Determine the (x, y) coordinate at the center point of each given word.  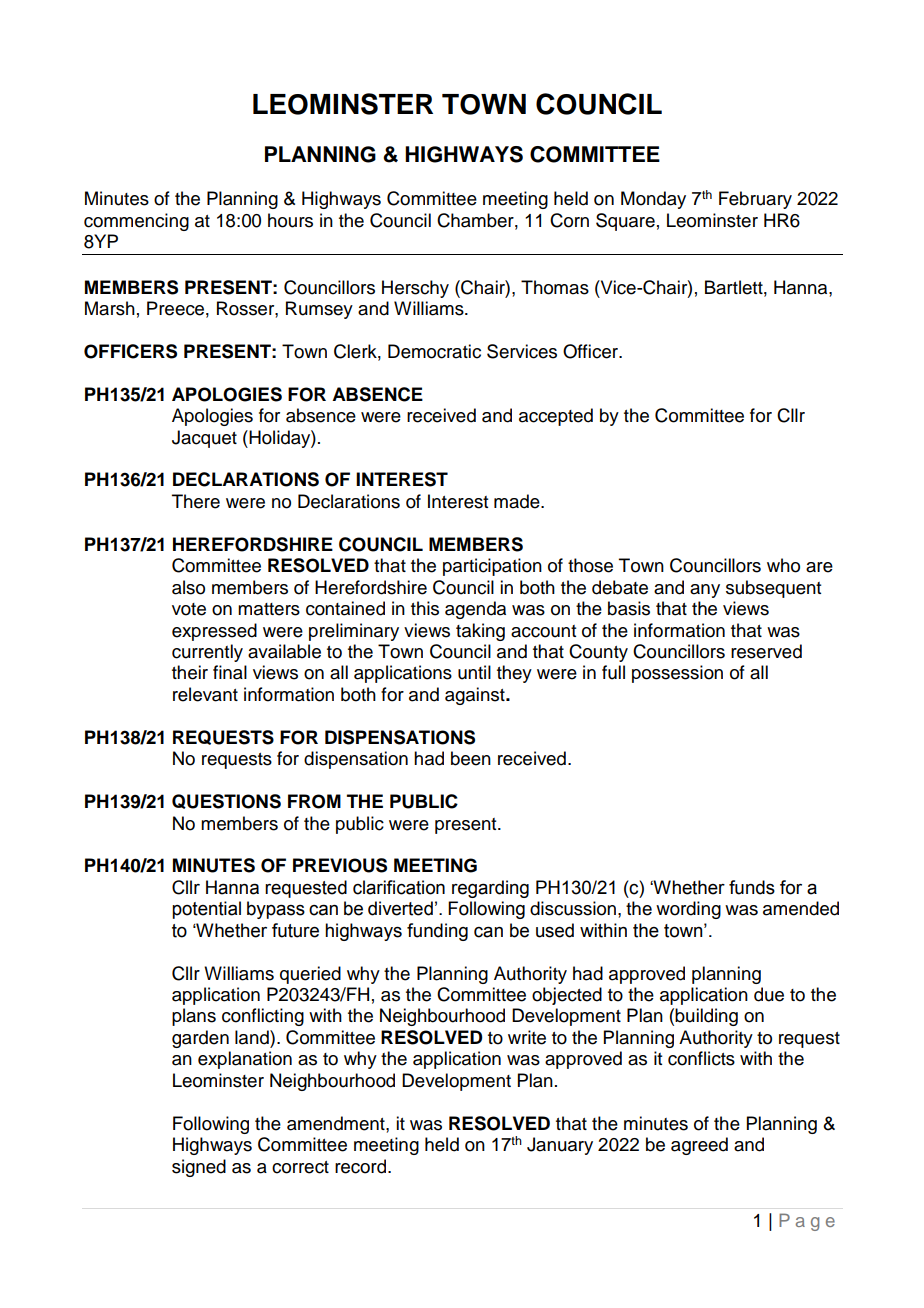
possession (677, 674)
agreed (699, 1146)
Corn (569, 220)
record (360, 1166)
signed (199, 1168)
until (474, 672)
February (755, 200)
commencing (136, 222)
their (190, 672)
